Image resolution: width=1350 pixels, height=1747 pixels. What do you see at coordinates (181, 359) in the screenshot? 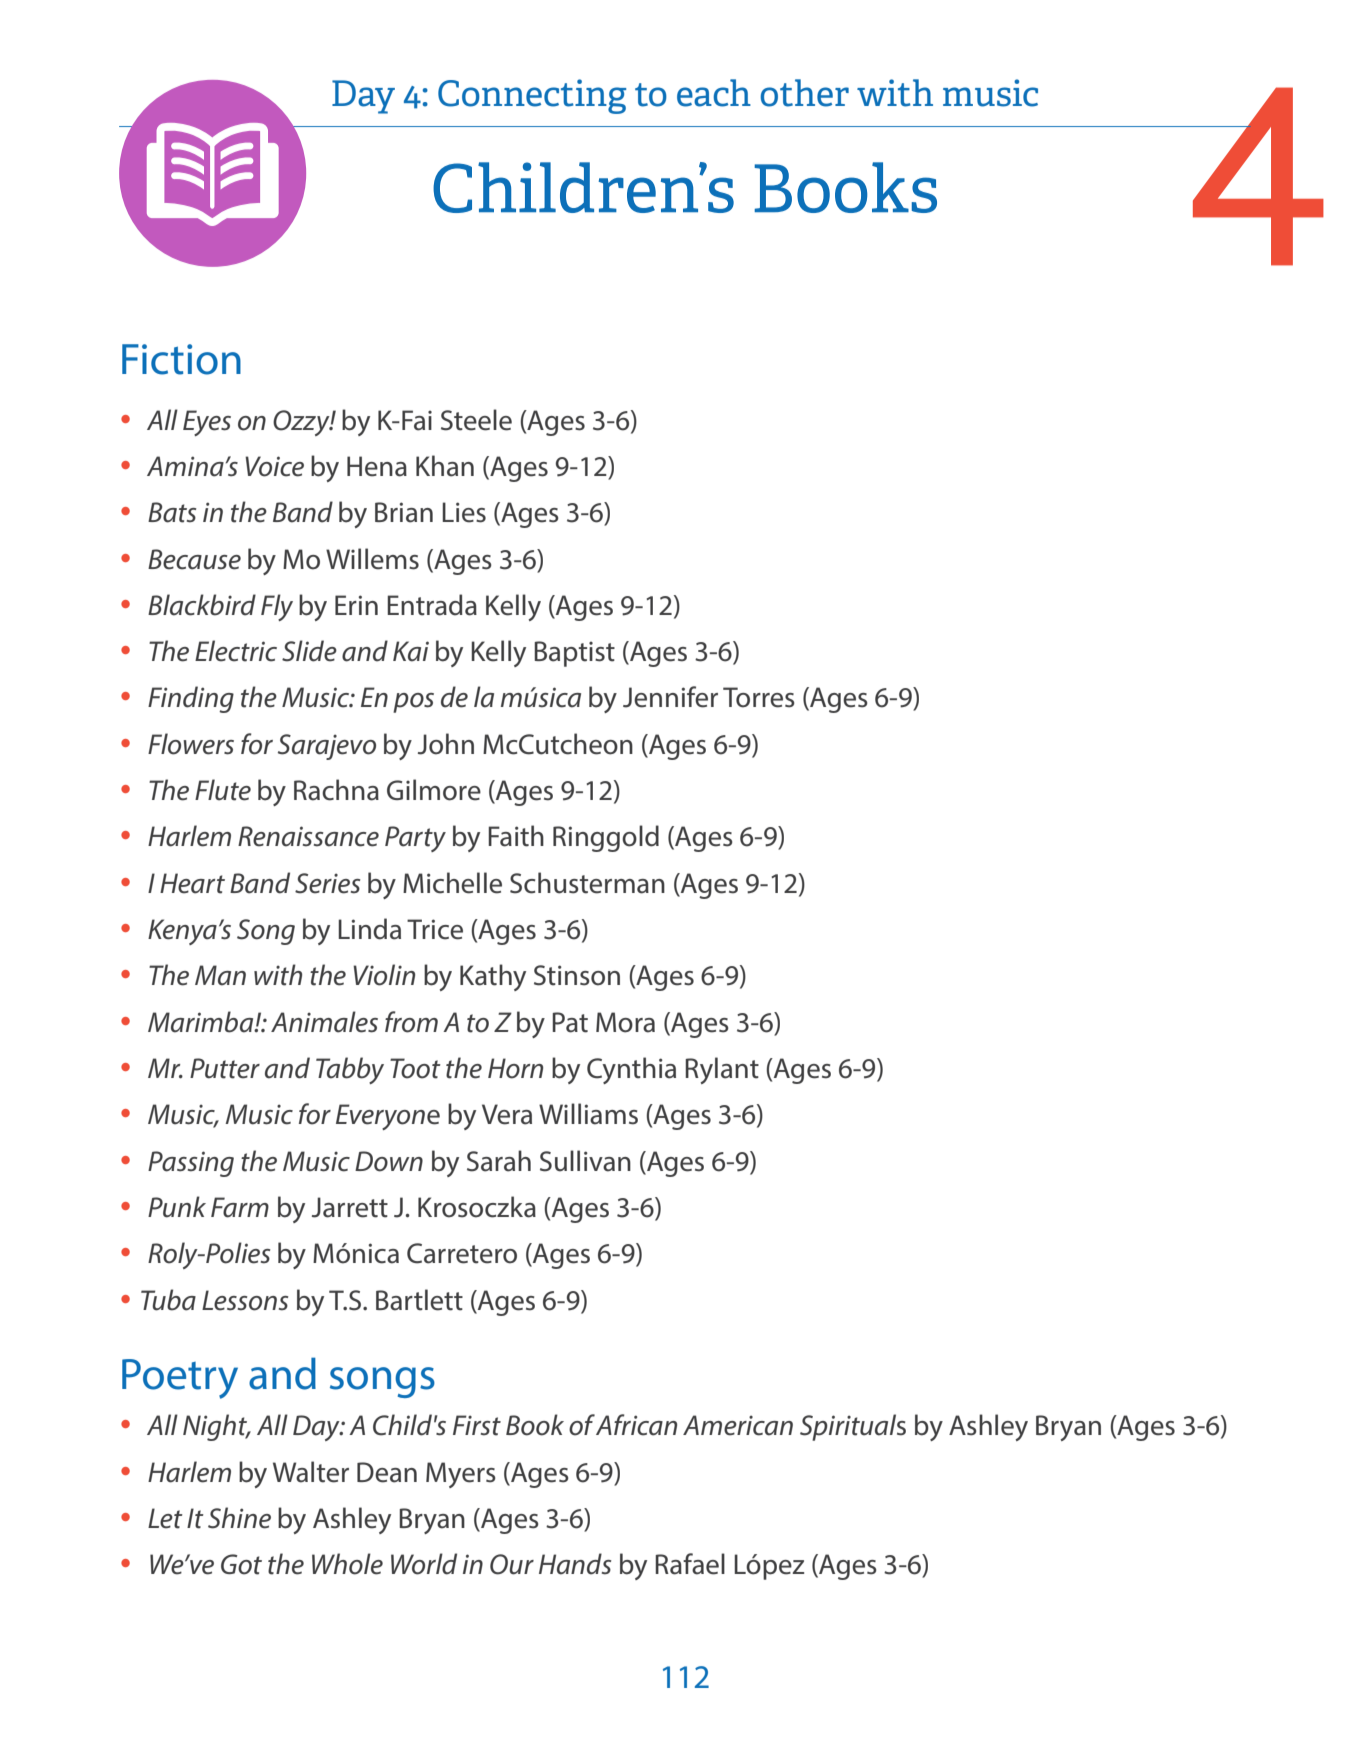
I see `Fiction` at bounding box center [181, 359].
